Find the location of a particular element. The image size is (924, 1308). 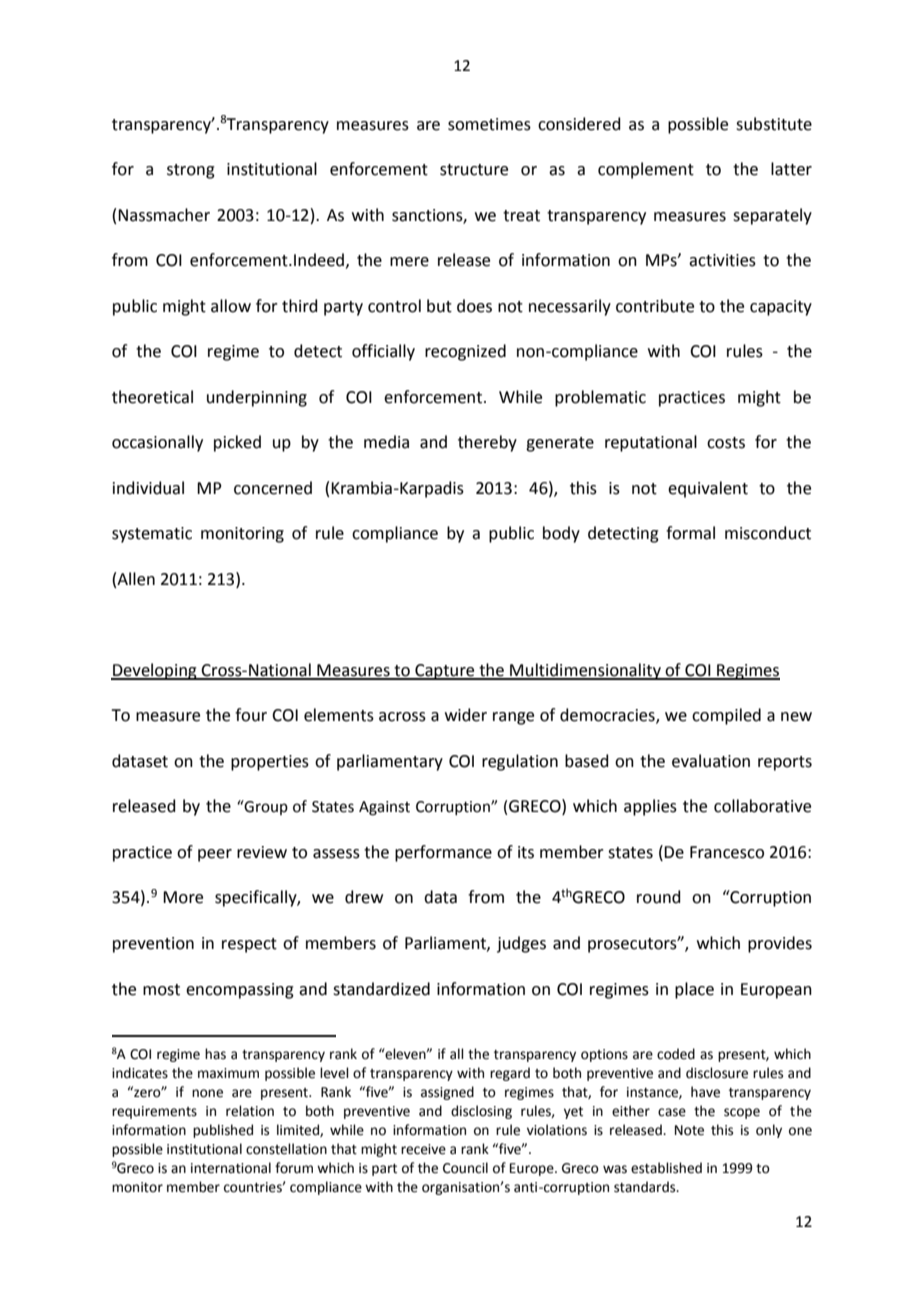

published is located at coordinates (223, 1131).
